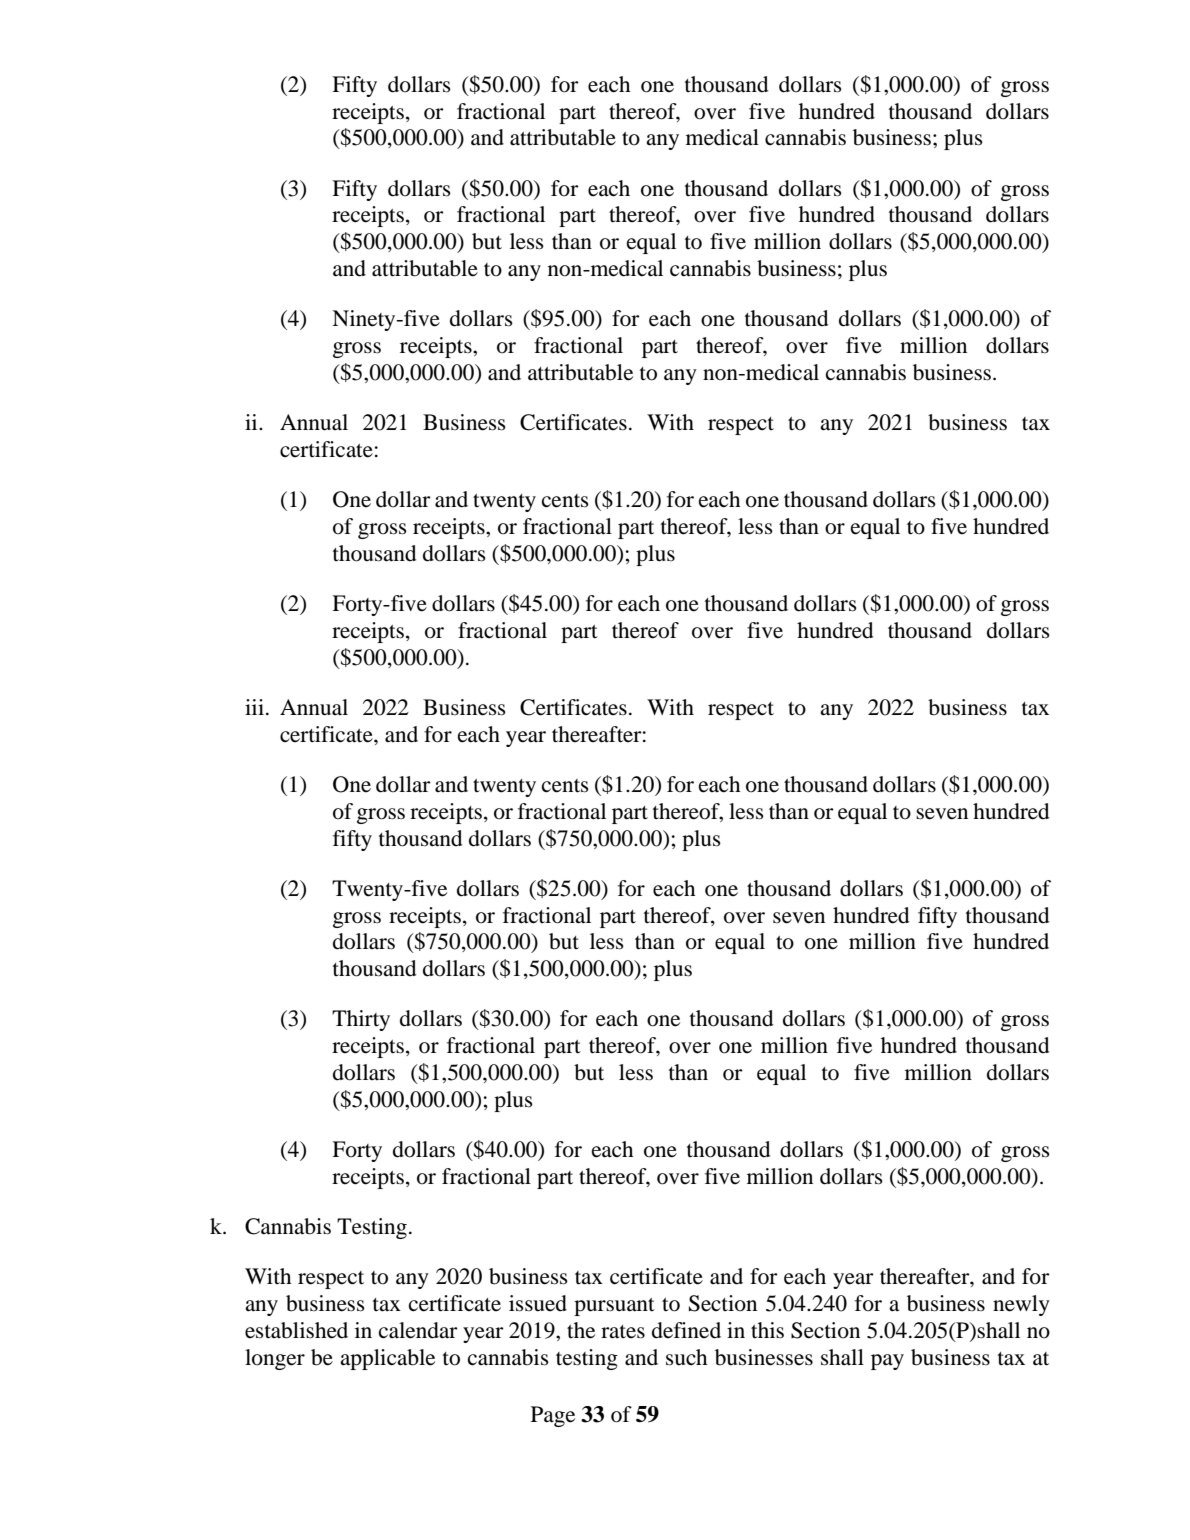 The width and height of the screenshot is (1190, 1540). What do you see at coordinates (614, 1307) in the screenshot?
I see `pursuant` at bounding box center [614, 1307].
